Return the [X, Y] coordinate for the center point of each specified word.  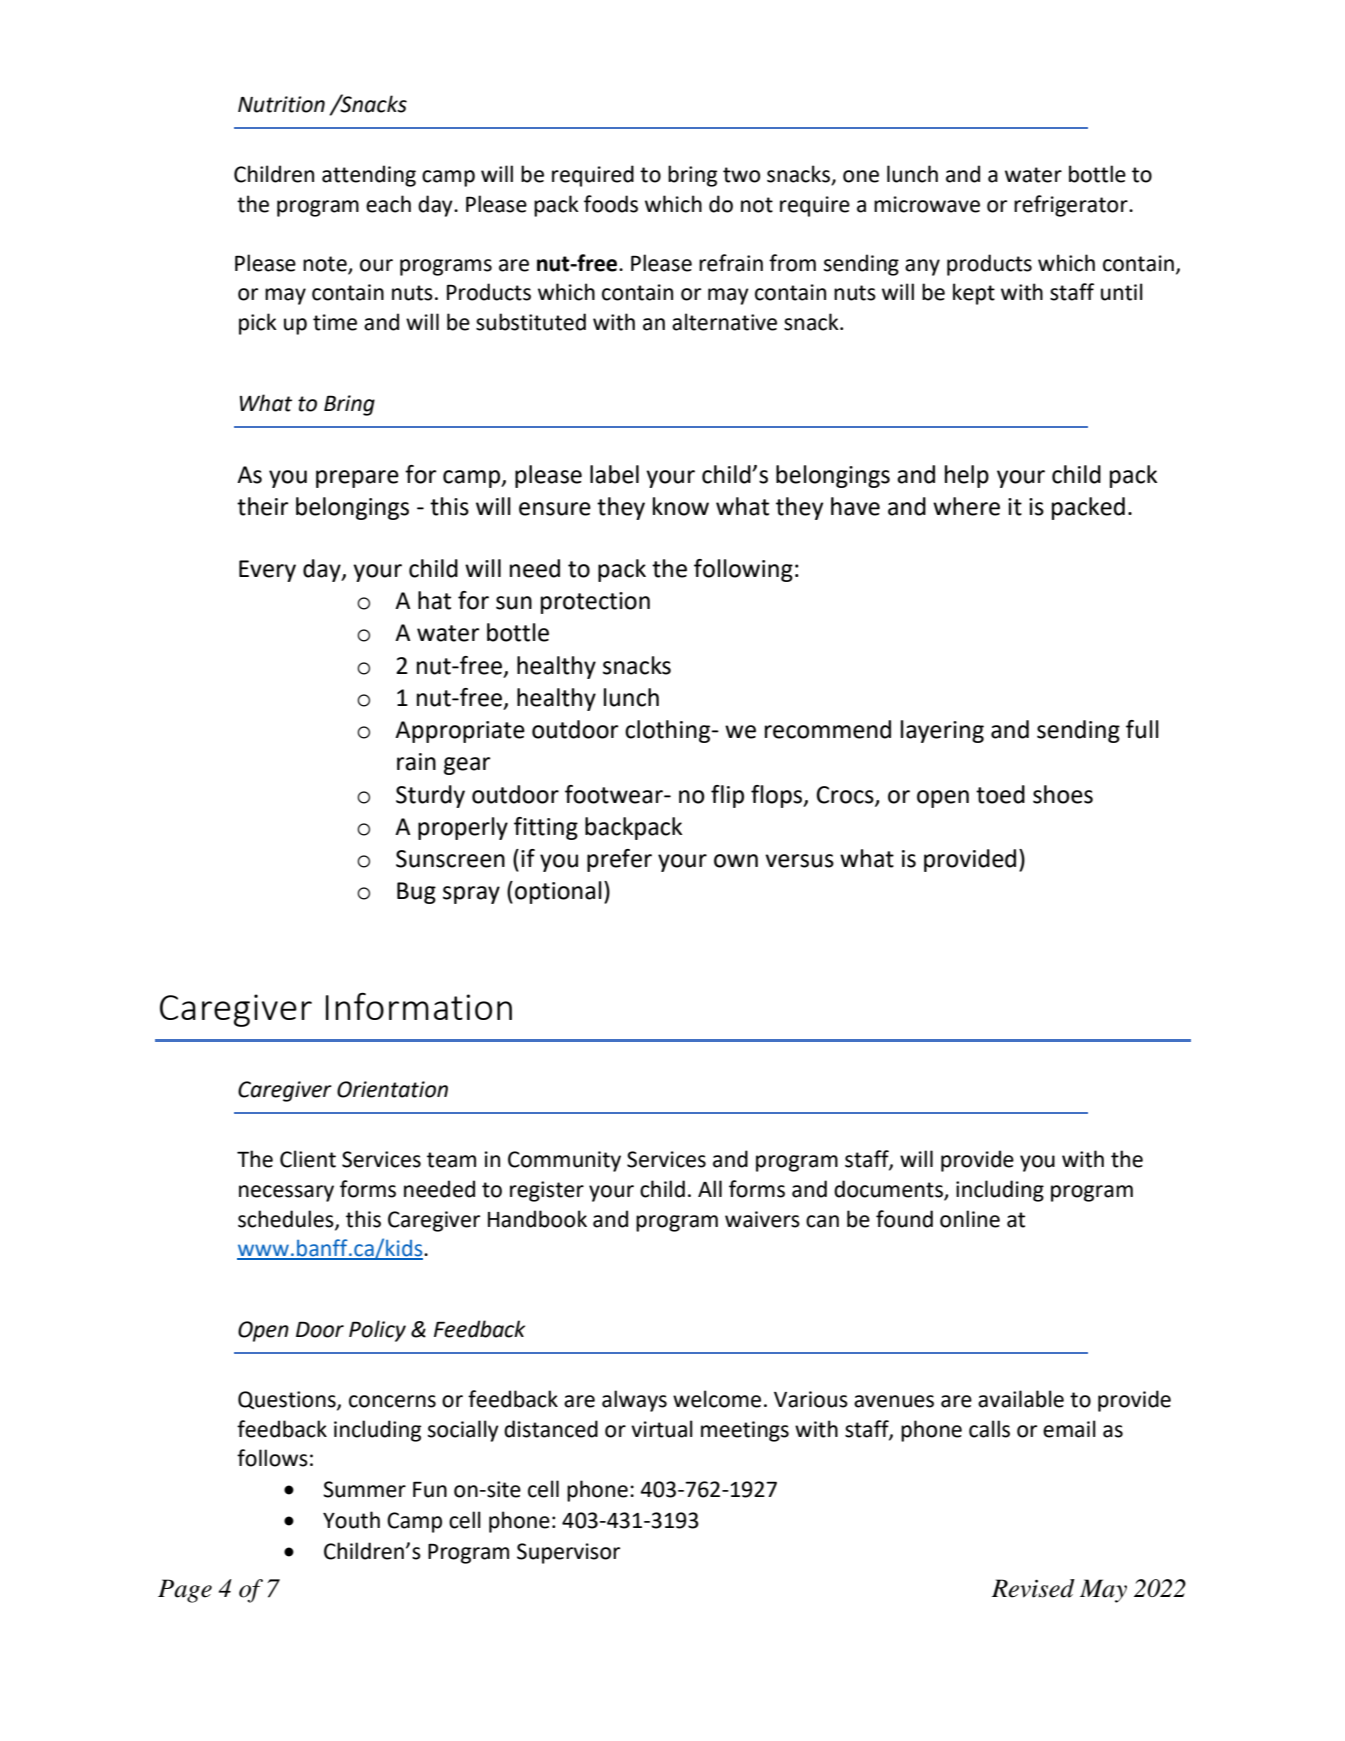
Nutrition [281, 104]
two [741, 175]
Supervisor [568, 1553]
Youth [351, 1520]
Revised [1033, 1588]
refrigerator [1072, 206]
